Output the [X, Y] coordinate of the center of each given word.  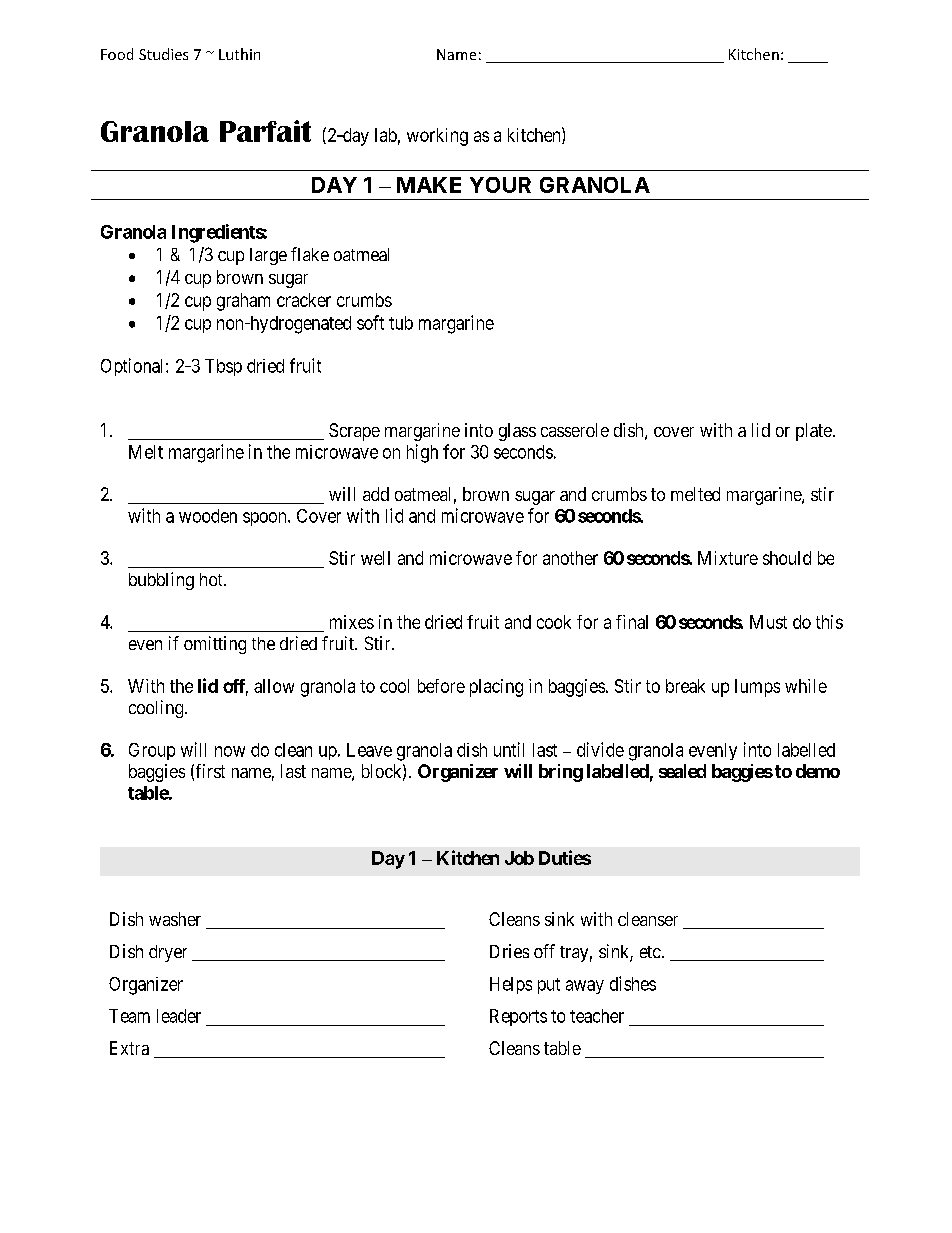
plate [814, 432]
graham [243, 302]
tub [401, 323]
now [230, 751]
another [570, 558]
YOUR [500, 185]
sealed [682, 771]
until [509, 749]
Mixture [728, 558]
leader [179, 1016]
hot [212, 579]
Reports [518, 1017]
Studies [163, 54]
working [437, 137]
